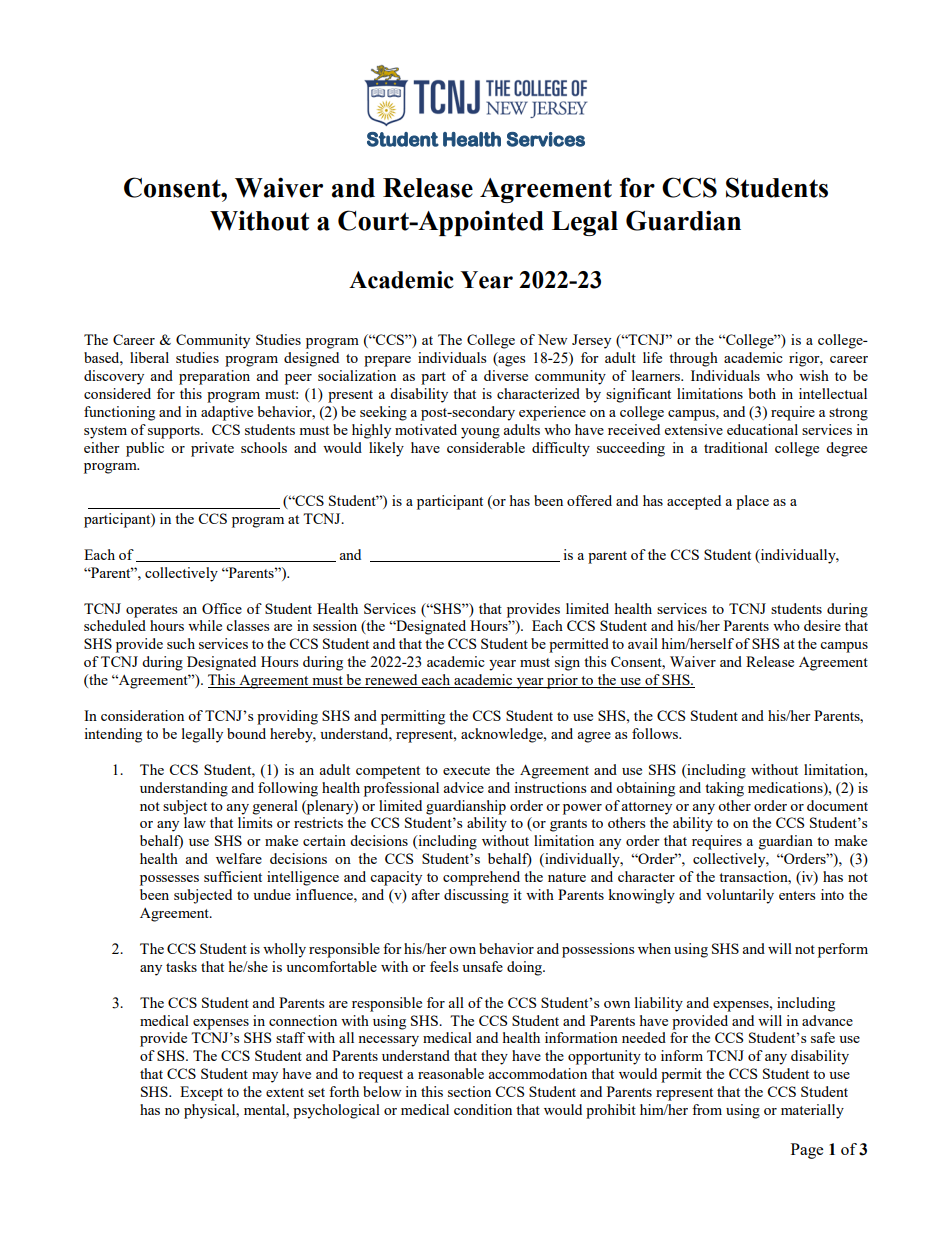 This document has height=1233, width=952. I want to click on diverse, so click(506, 375).
